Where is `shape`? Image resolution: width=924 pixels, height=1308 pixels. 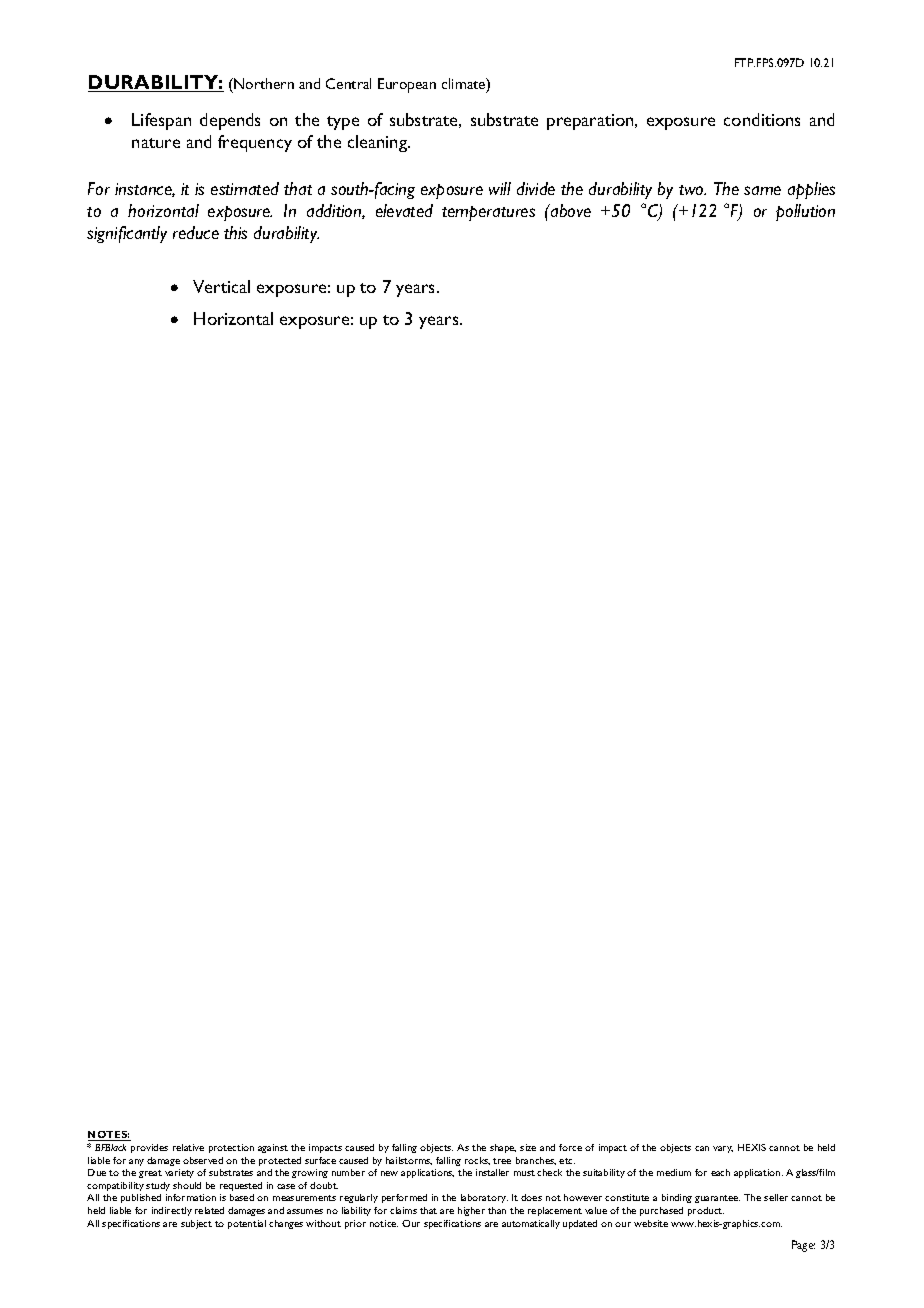
shape is located at coordinates (503, 1148).
